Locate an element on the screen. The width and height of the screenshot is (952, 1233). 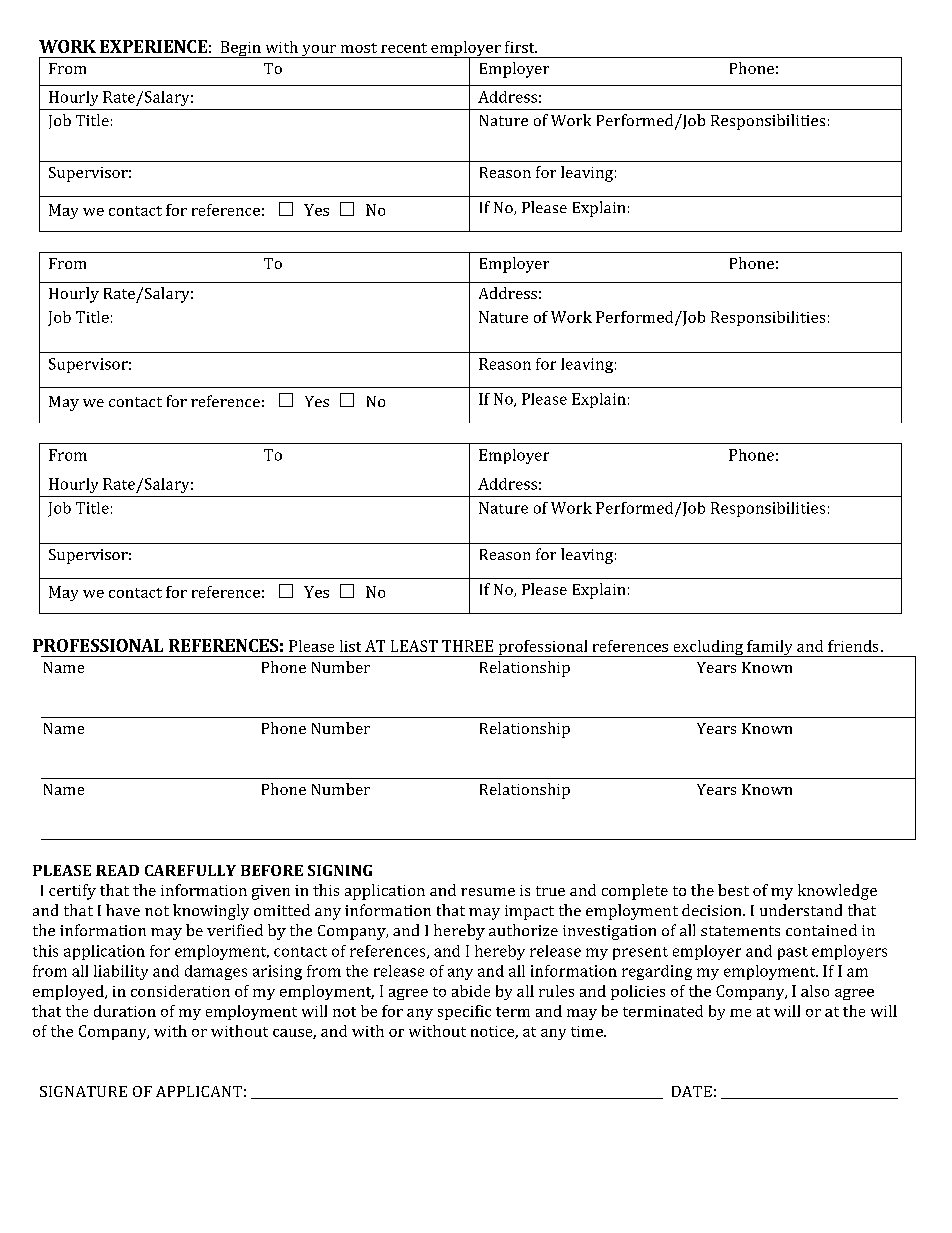
first is located at coordinates (521, 47).
